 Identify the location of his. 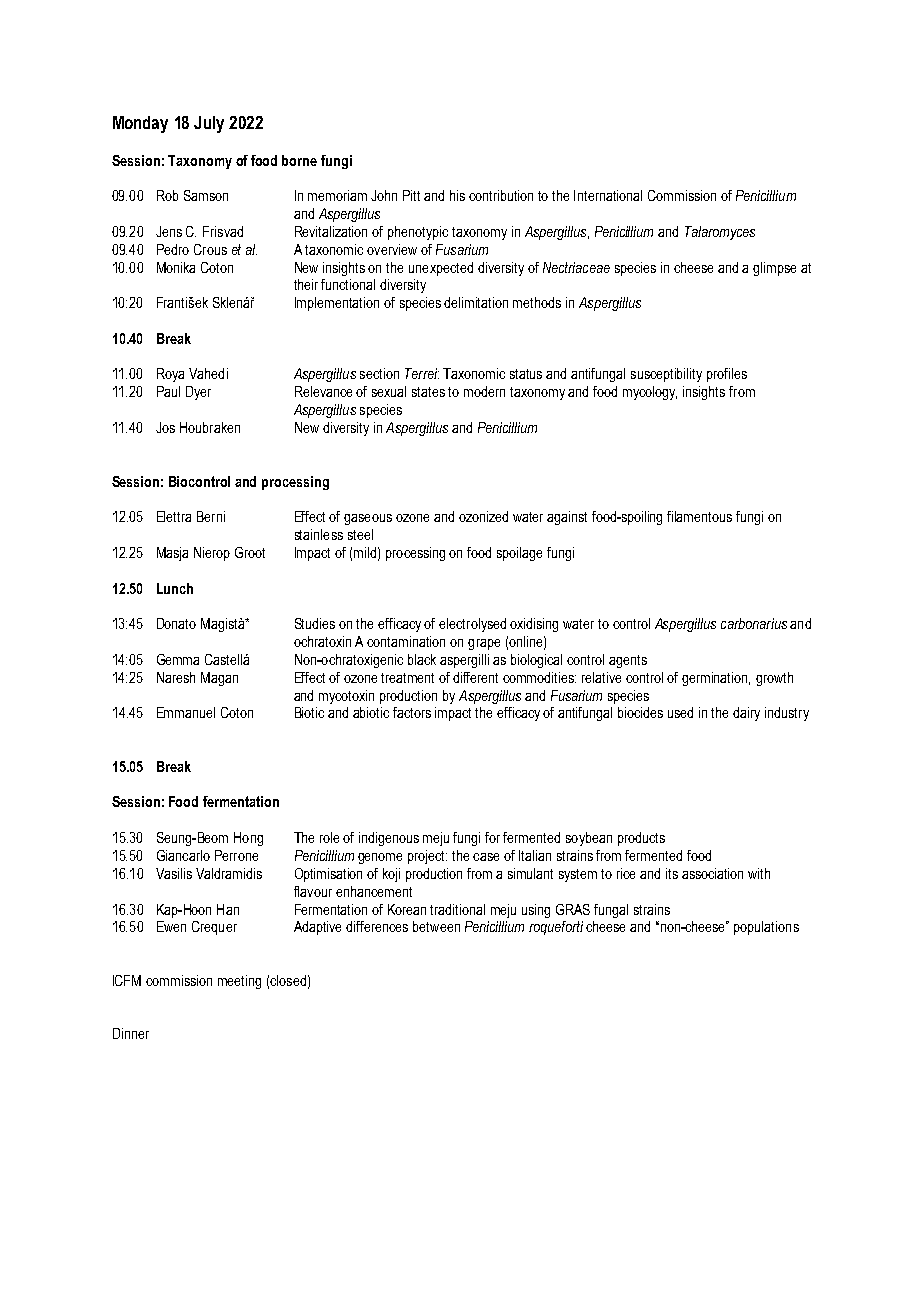
(457, 195).
